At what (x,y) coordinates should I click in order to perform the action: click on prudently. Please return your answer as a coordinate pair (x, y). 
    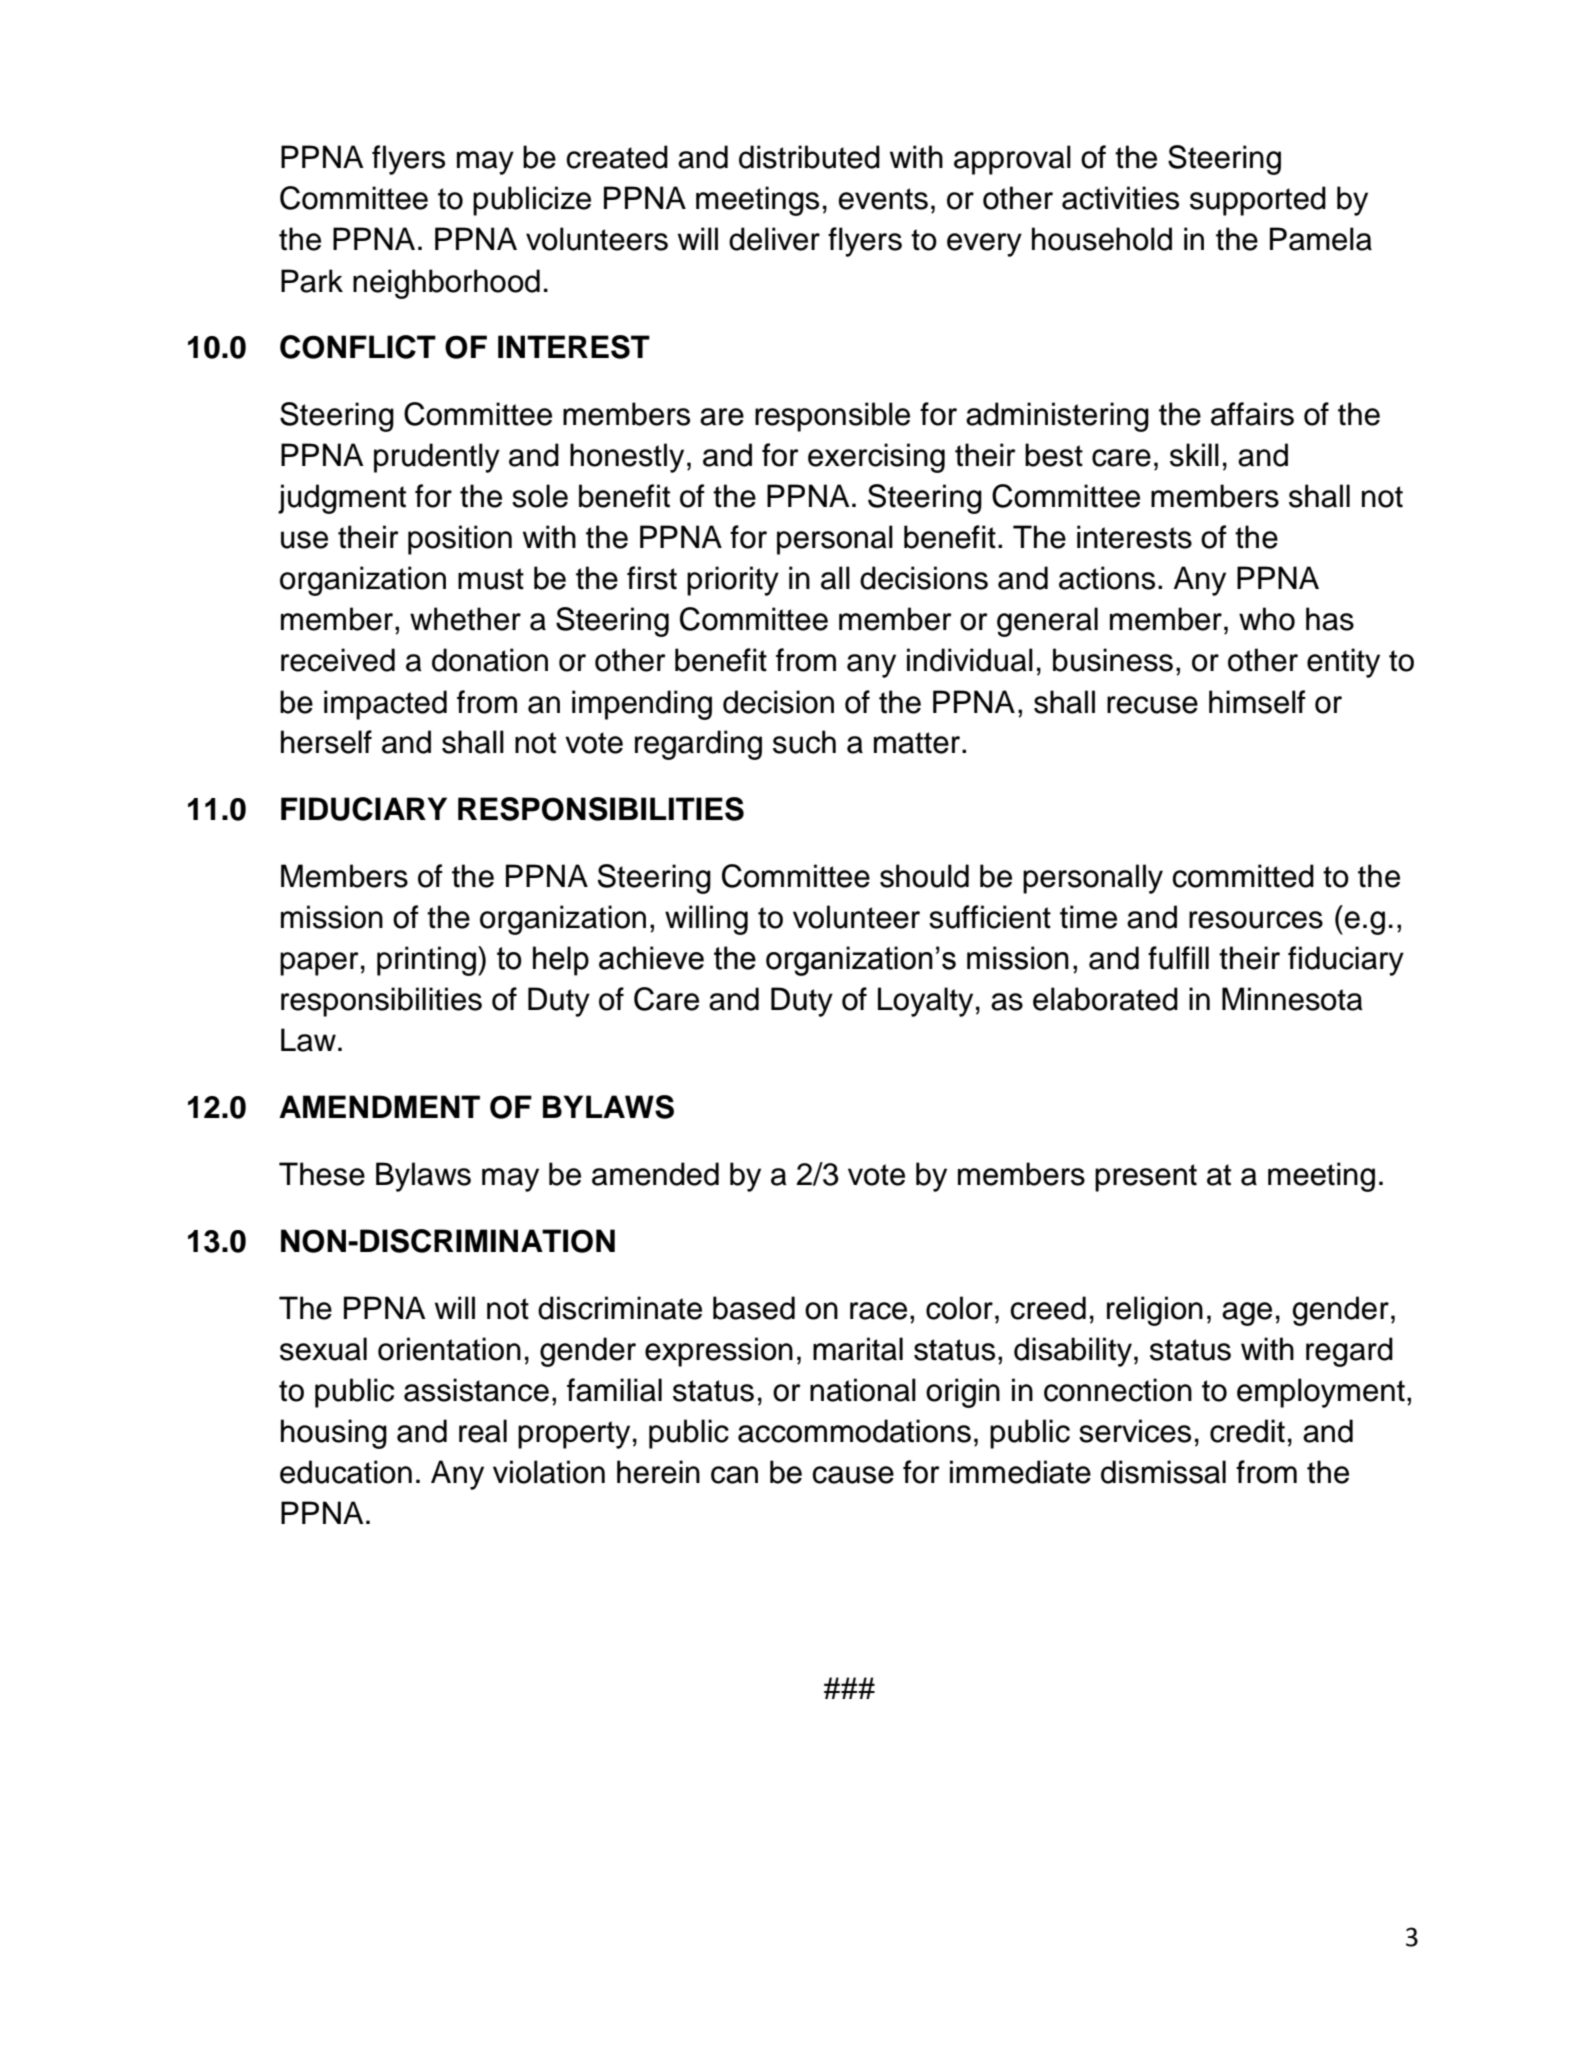
    Looking at the image, I should click on (437, 458).
